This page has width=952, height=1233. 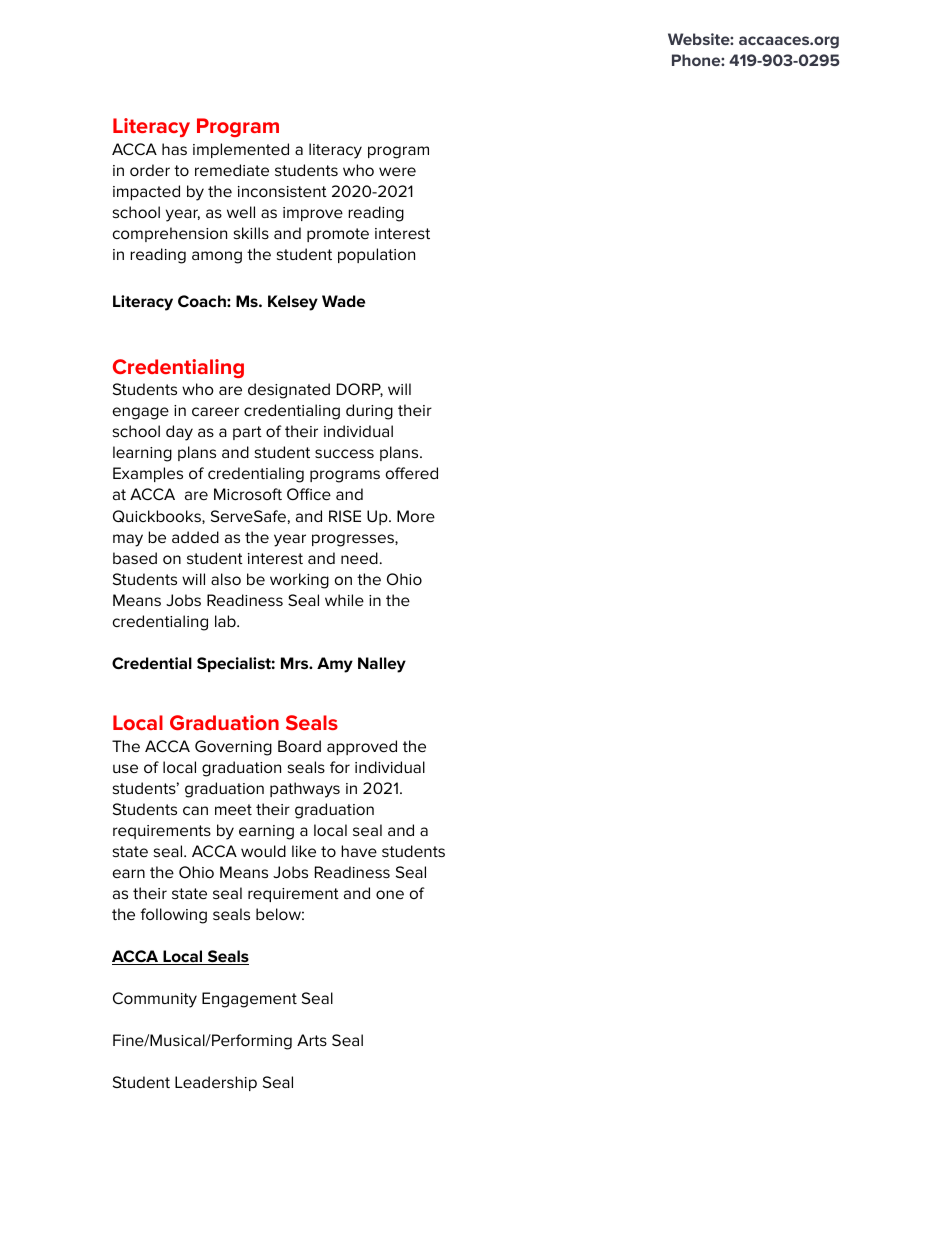 What do you see at coordinates (299, 581) in the page?
I see `working` at bounding box center [299, 581].
